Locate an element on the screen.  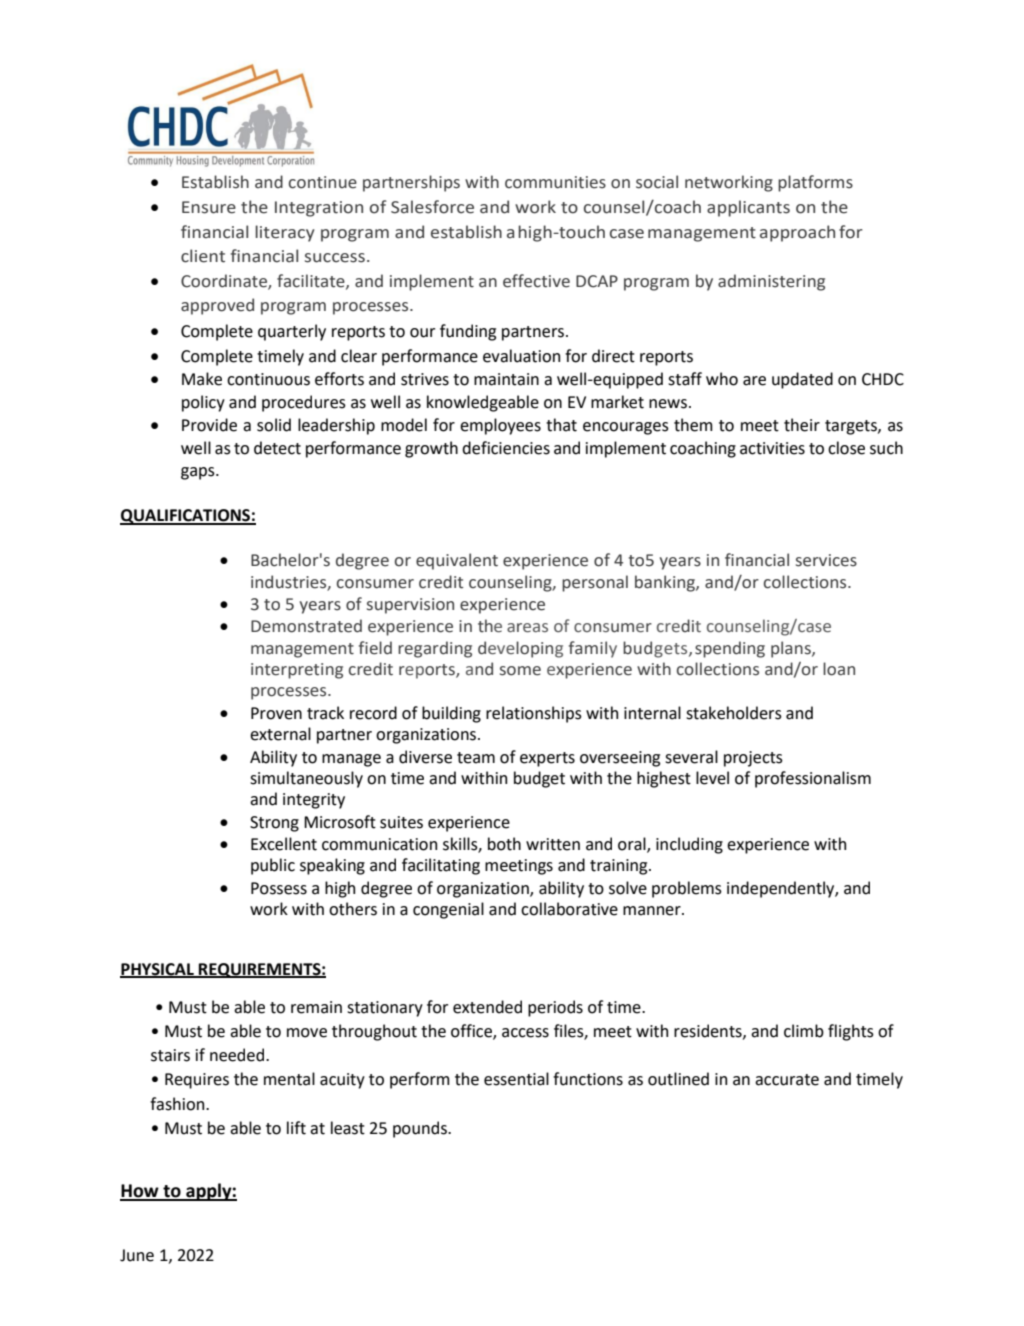
How is located at coordinates (140, 1192).
